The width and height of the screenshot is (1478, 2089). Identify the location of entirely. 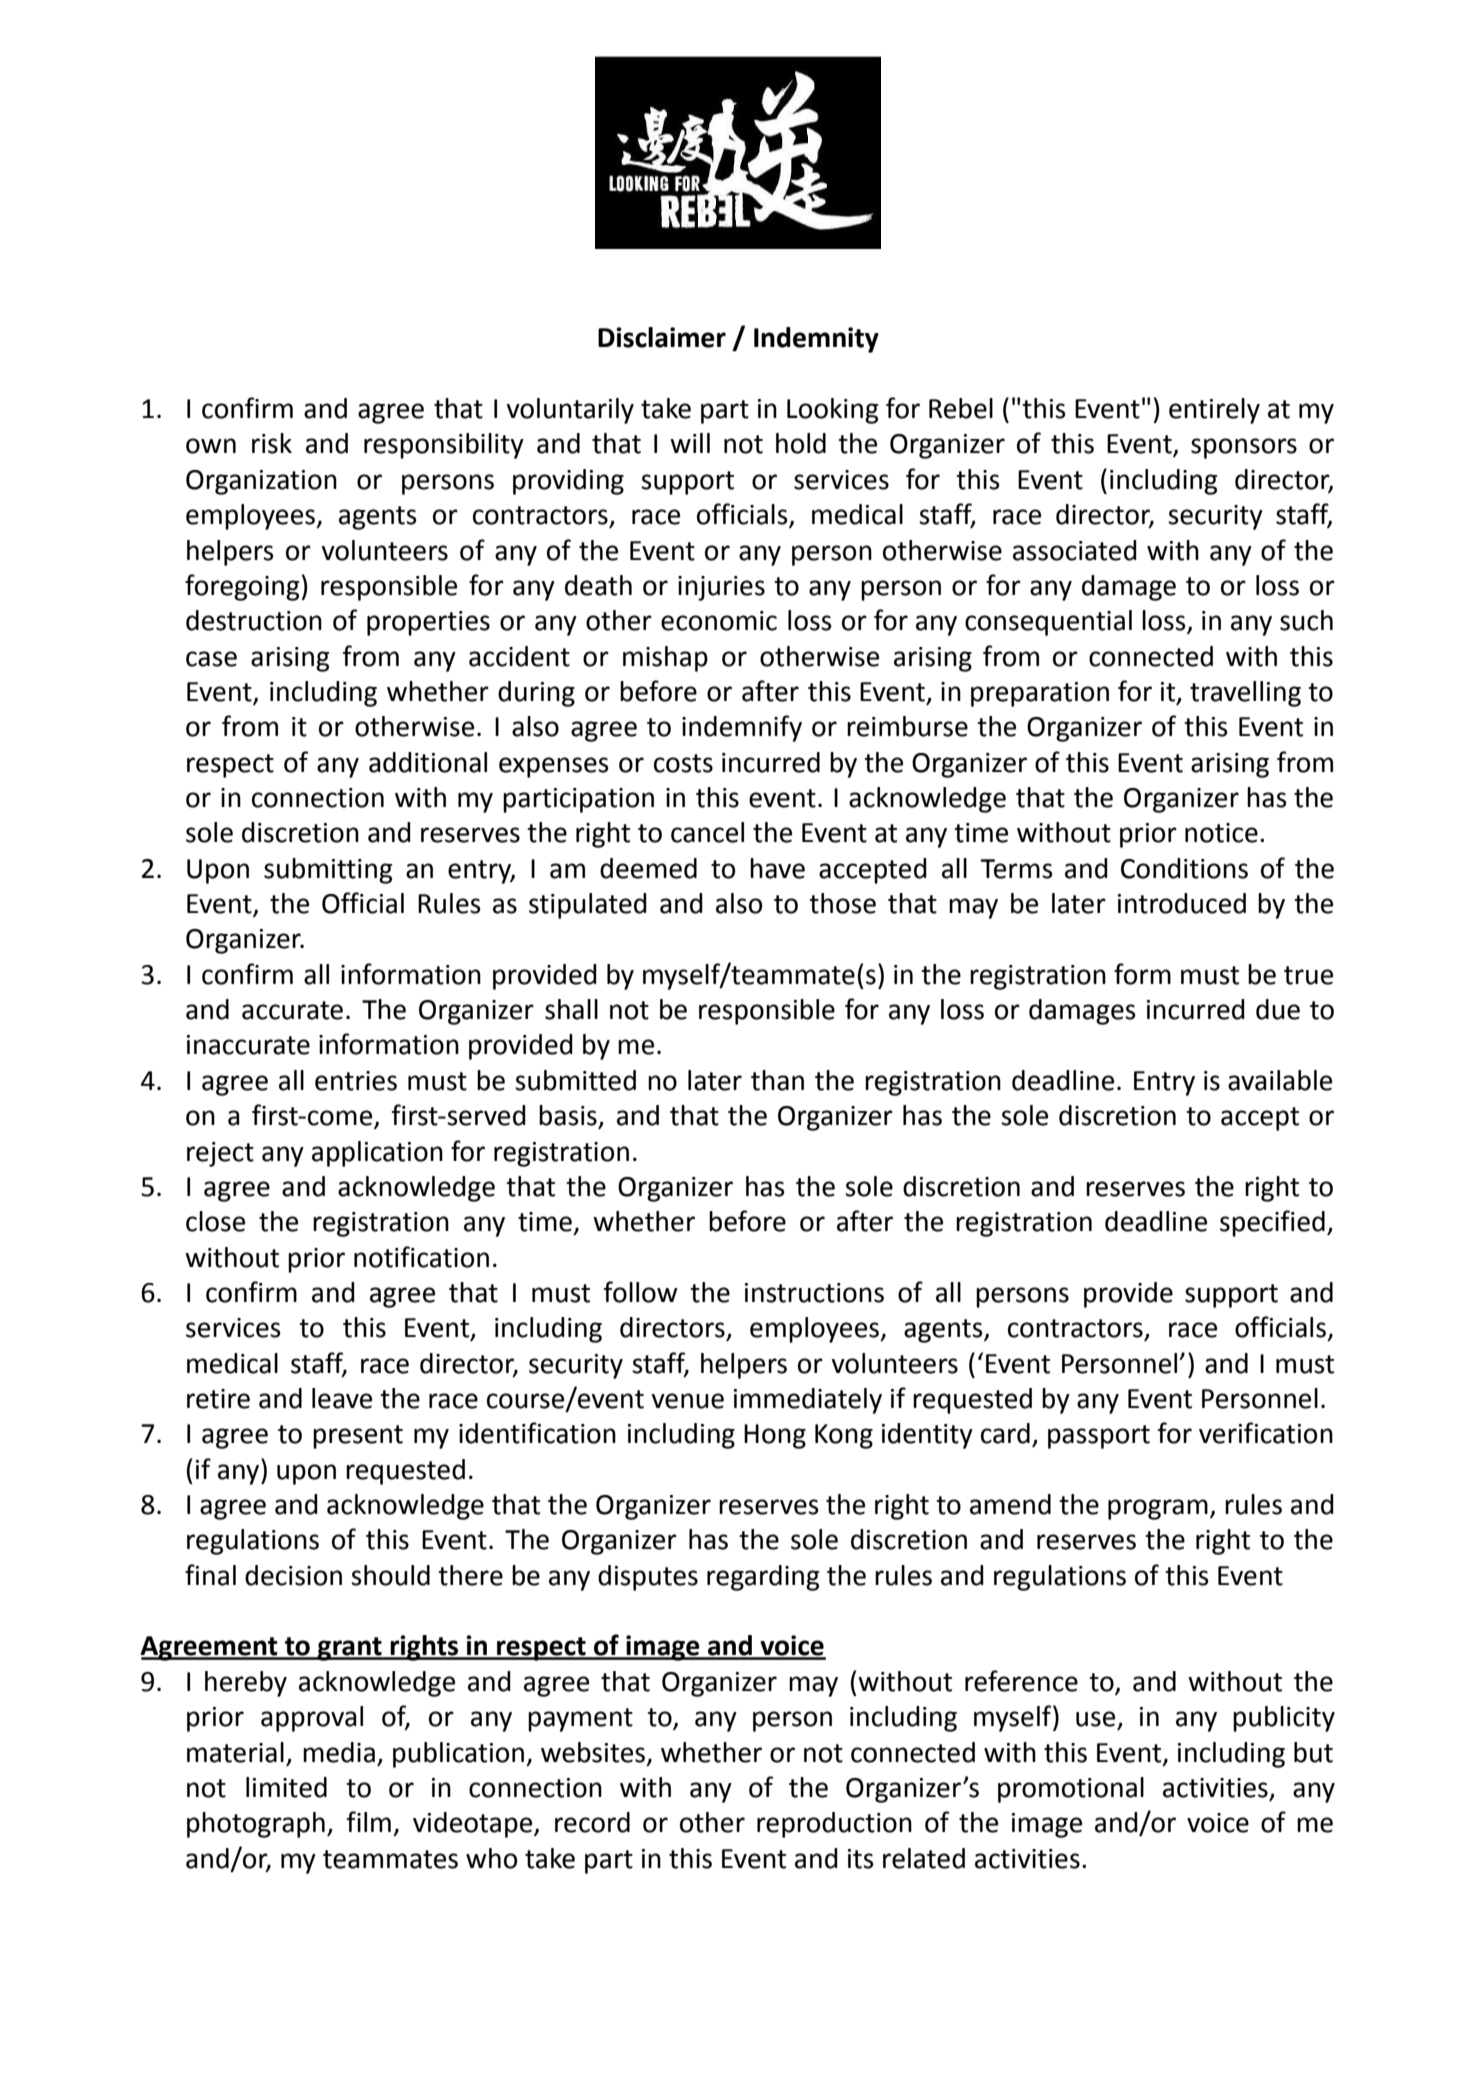
(1214, 411).
